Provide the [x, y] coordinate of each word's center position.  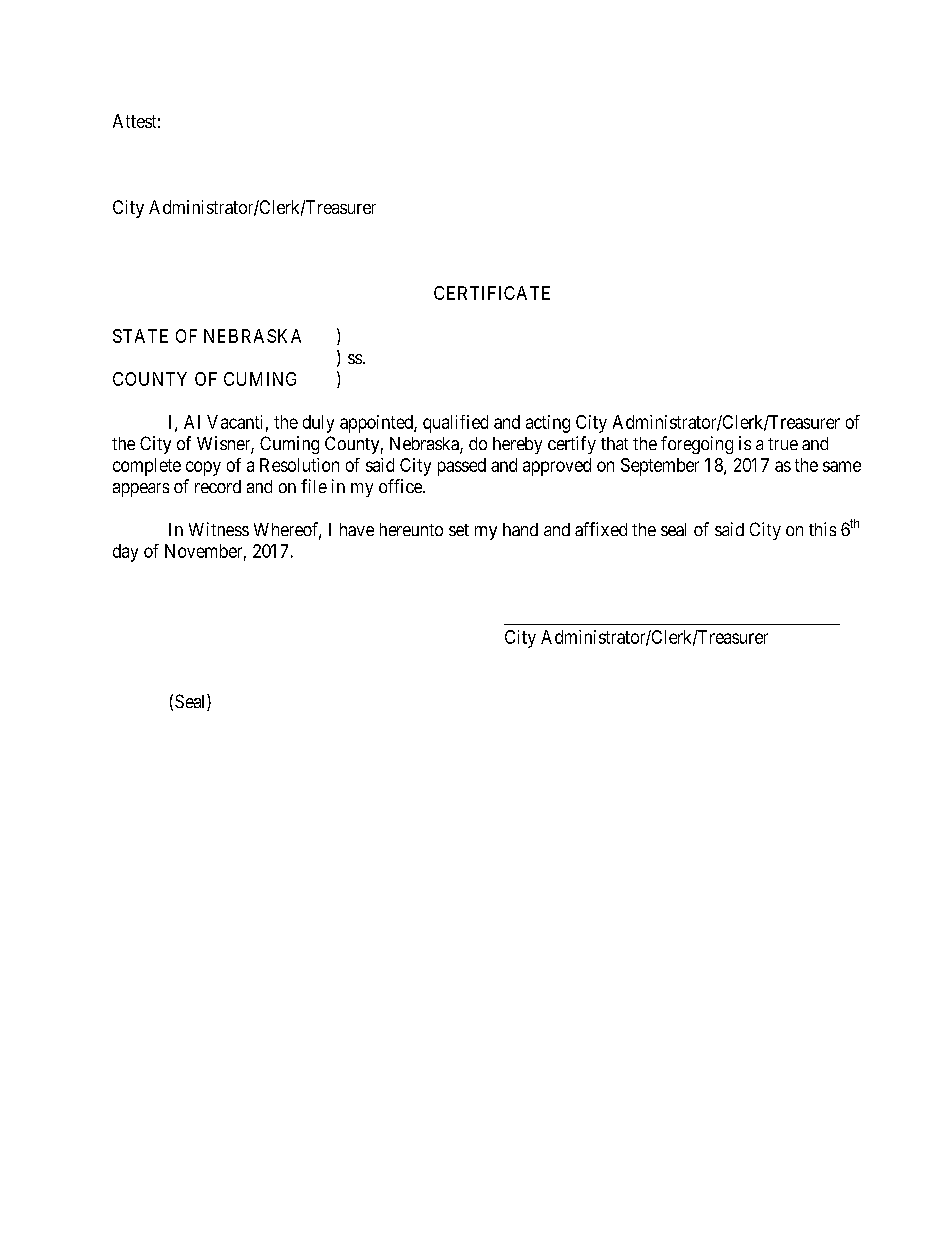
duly [318, 424]
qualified [455, 424]
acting [548, 424]
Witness [219, 529]
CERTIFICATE [492, 293]
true [783, 444]
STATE [140, 336]
